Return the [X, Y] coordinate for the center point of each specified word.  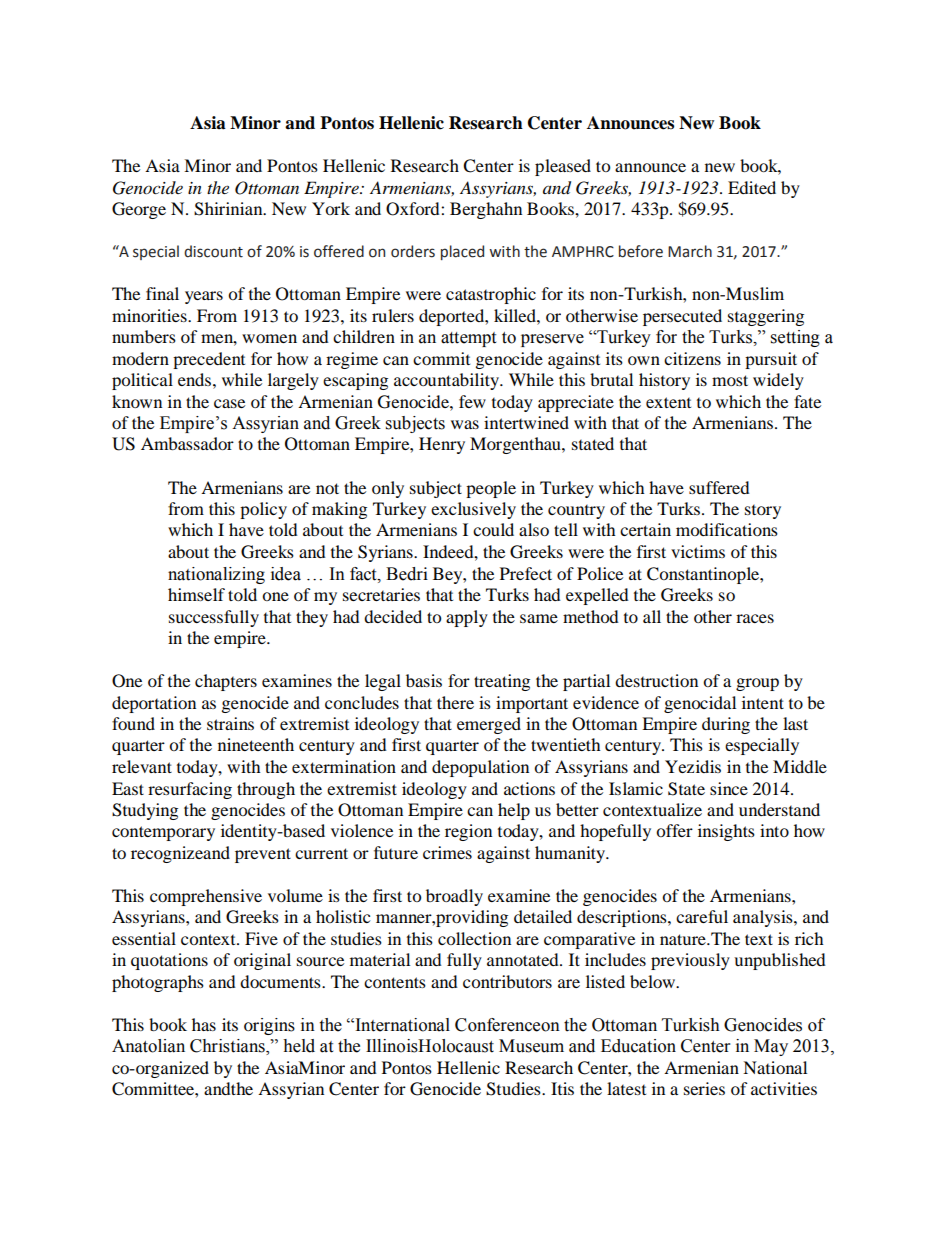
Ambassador [187, 443]
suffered [719, 487]
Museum [531, 1046]
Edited [752, 187]
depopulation [480, 768]
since [729, 788]
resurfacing [190, 790]
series [704, 1088]
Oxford [414, 209]
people [491, 489]
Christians [228, 1047]
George [139, 210]
